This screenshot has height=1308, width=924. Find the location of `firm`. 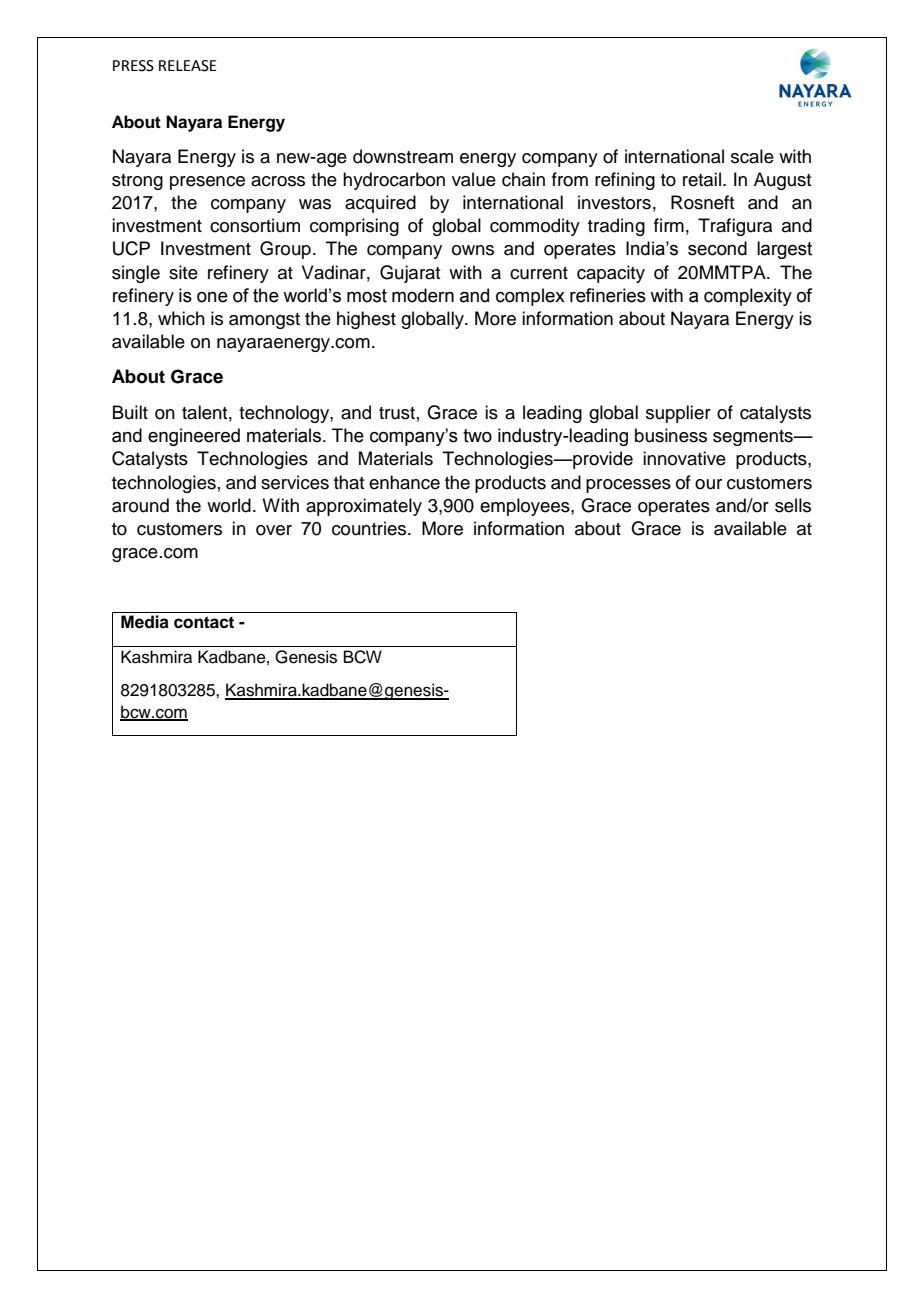

firm is located at coordinates (669, 225).
